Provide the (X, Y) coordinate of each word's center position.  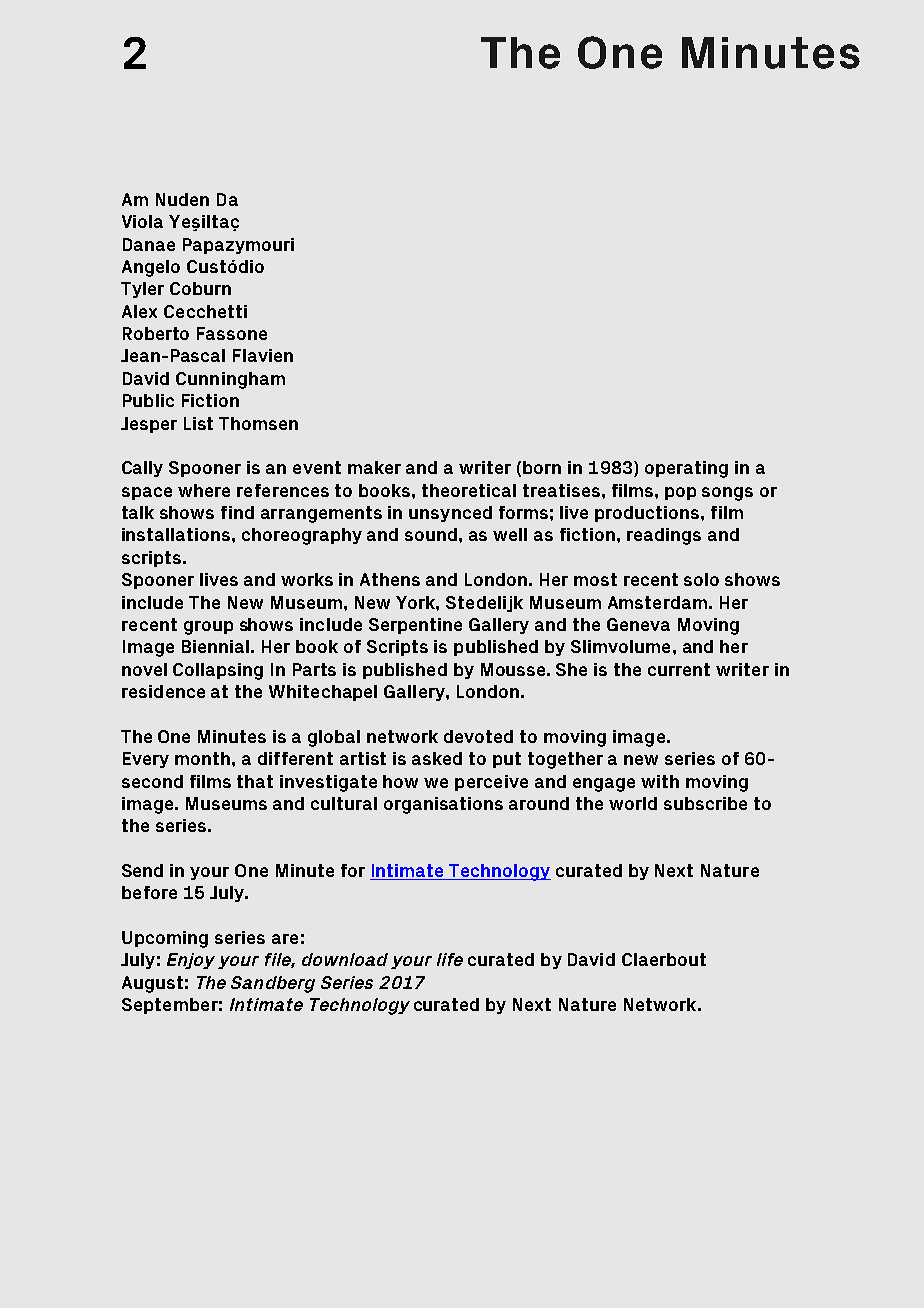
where (204, 490)
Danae (149, 244)
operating (686, 469)
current (679, 669)
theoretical (469, 490)
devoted (478, 736)
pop (680, 493)
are (285, 939)
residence (163, 691)
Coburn (200, 288)
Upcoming (165, 939)
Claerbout (664, 959)
